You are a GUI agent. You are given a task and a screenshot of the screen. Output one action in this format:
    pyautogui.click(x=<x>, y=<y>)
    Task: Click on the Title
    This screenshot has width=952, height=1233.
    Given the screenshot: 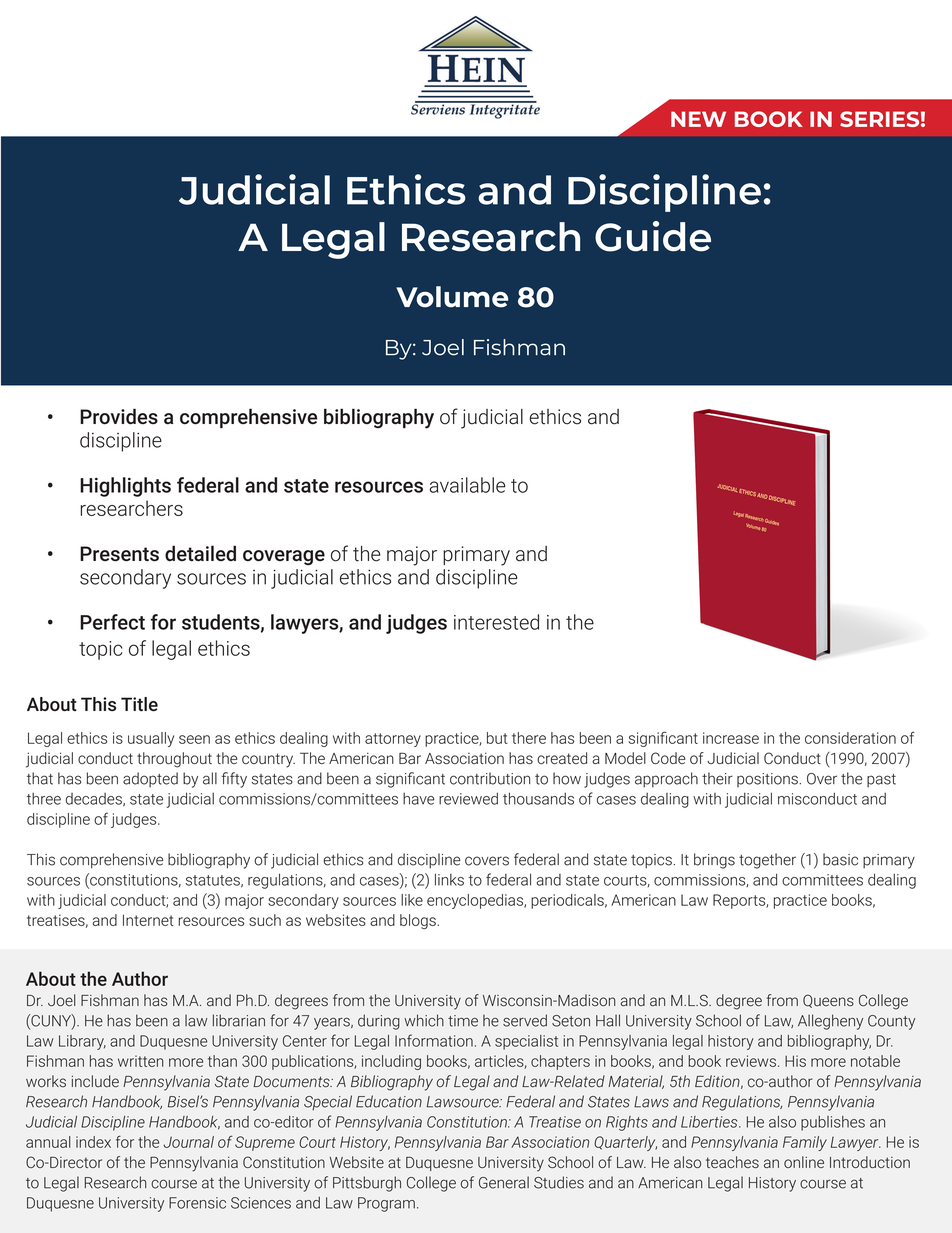 What is the action you would take?
    pyautogui.click(x=139, y=704)
